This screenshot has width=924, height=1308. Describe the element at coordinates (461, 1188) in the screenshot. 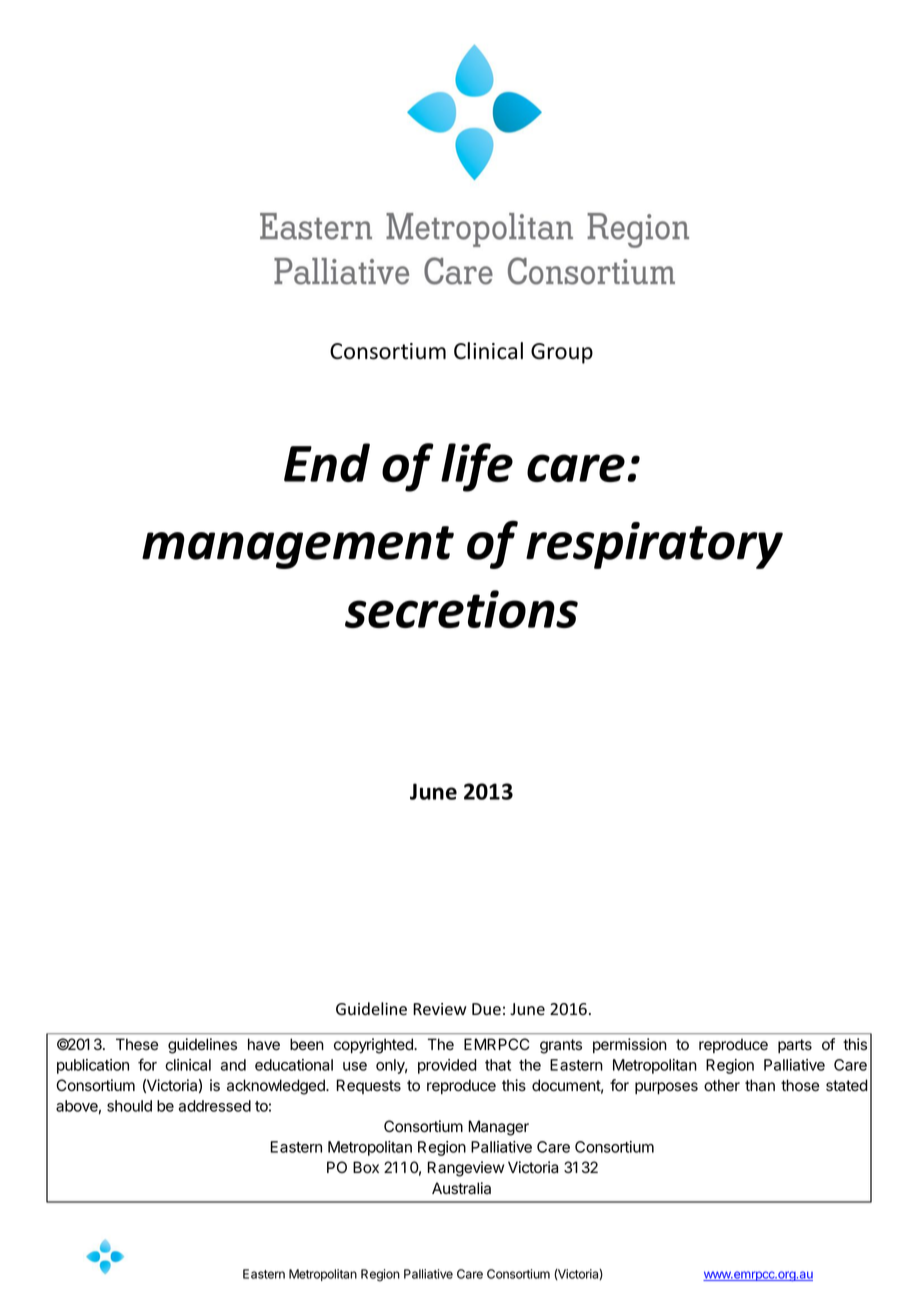

I see `Australia` at that location.
